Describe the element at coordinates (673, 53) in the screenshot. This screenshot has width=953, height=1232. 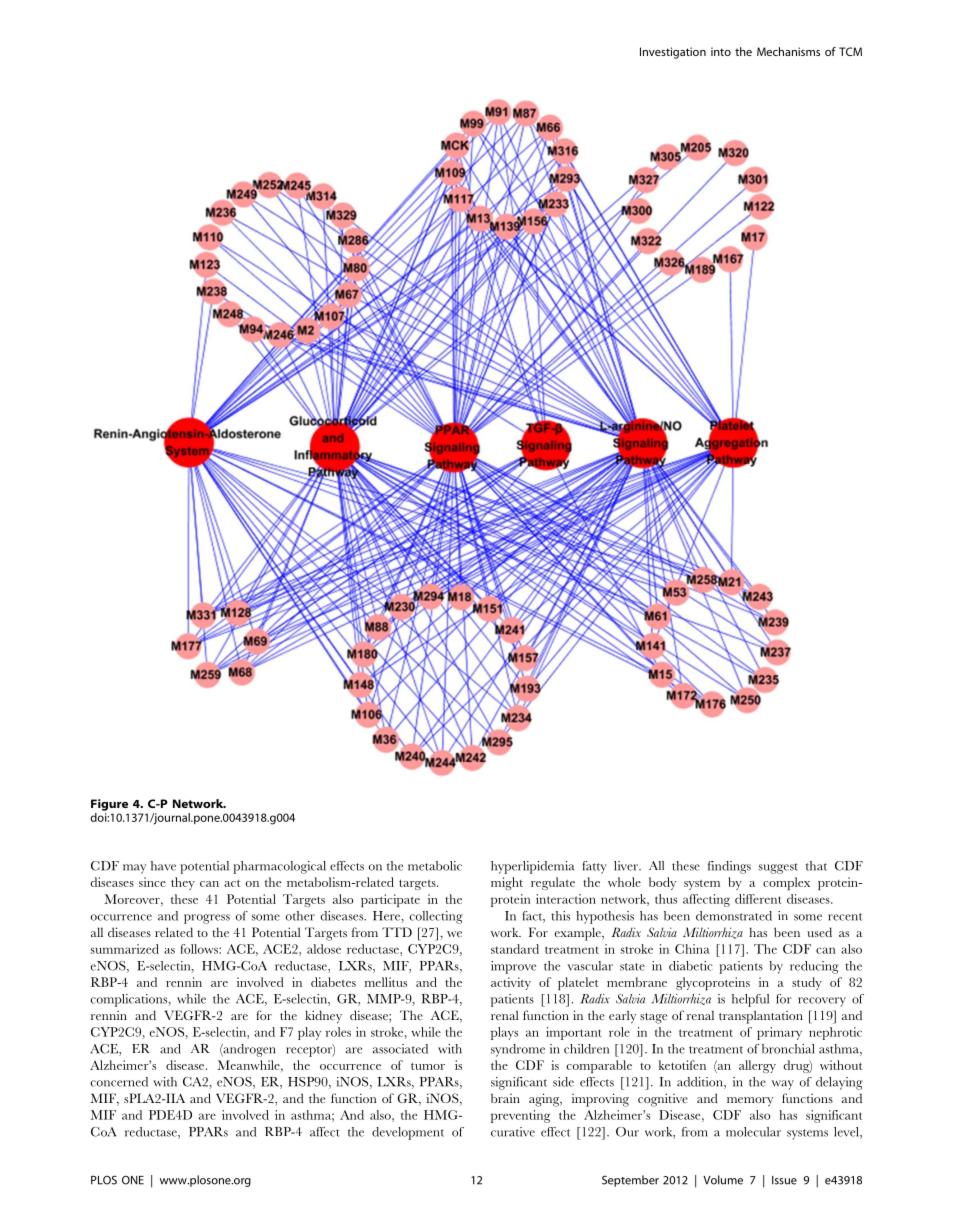
I see `Investigation` at that location.
